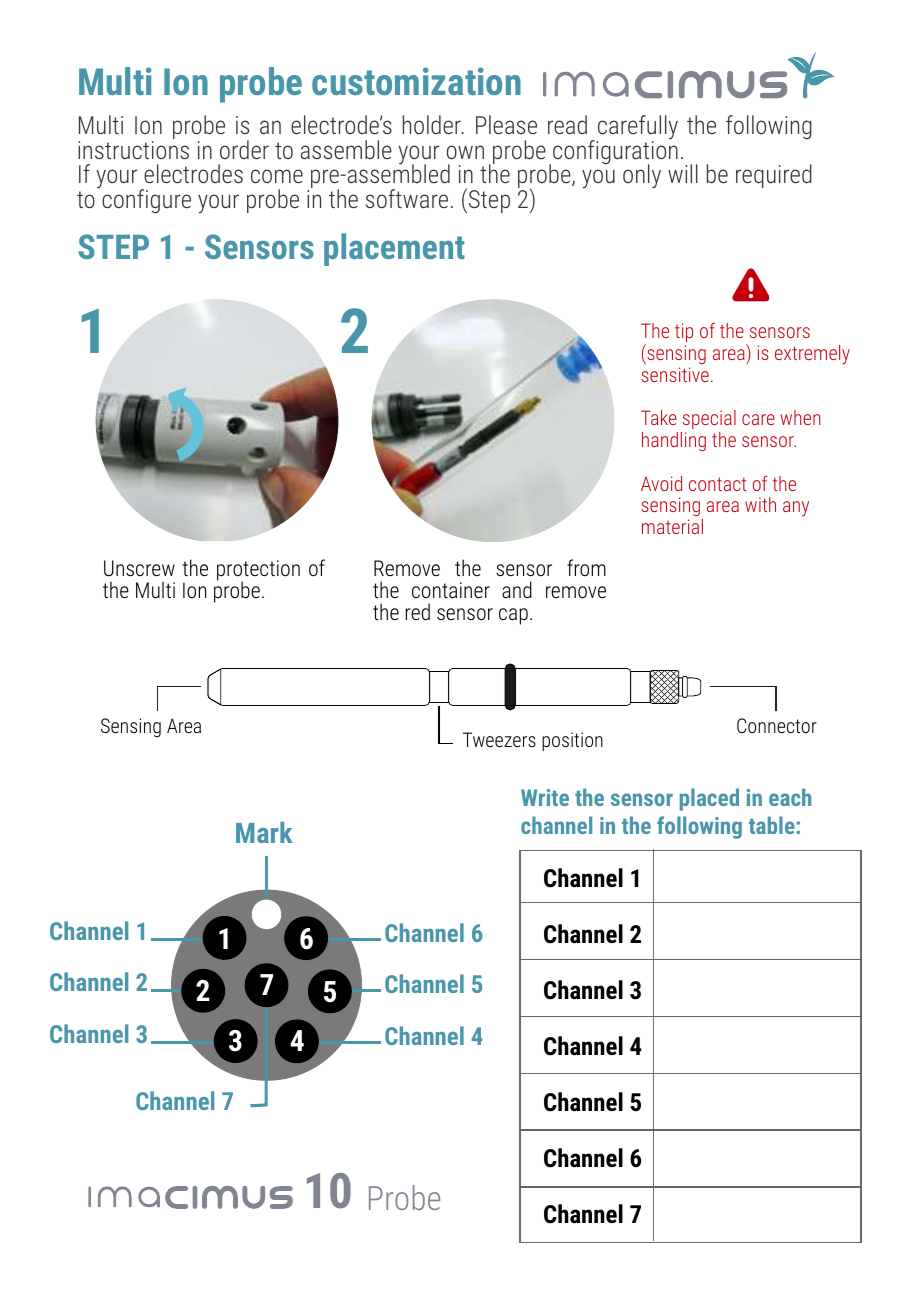 This document has width=924, height=1308. What do you see at coordinates (244, 149) in the document?
I see `order` at bounding box center [244, 149].
